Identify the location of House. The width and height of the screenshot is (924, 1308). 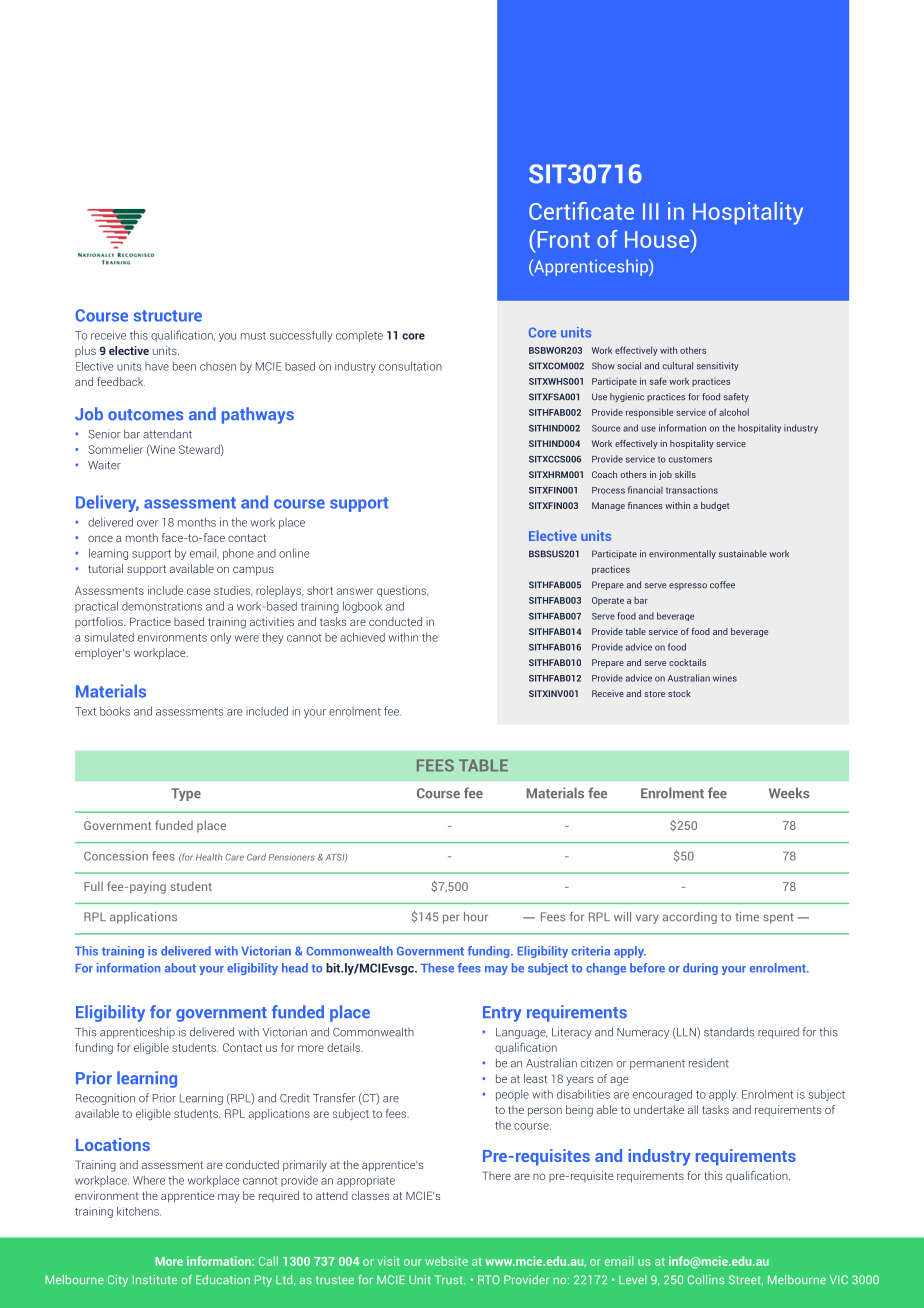
(658, 239).
